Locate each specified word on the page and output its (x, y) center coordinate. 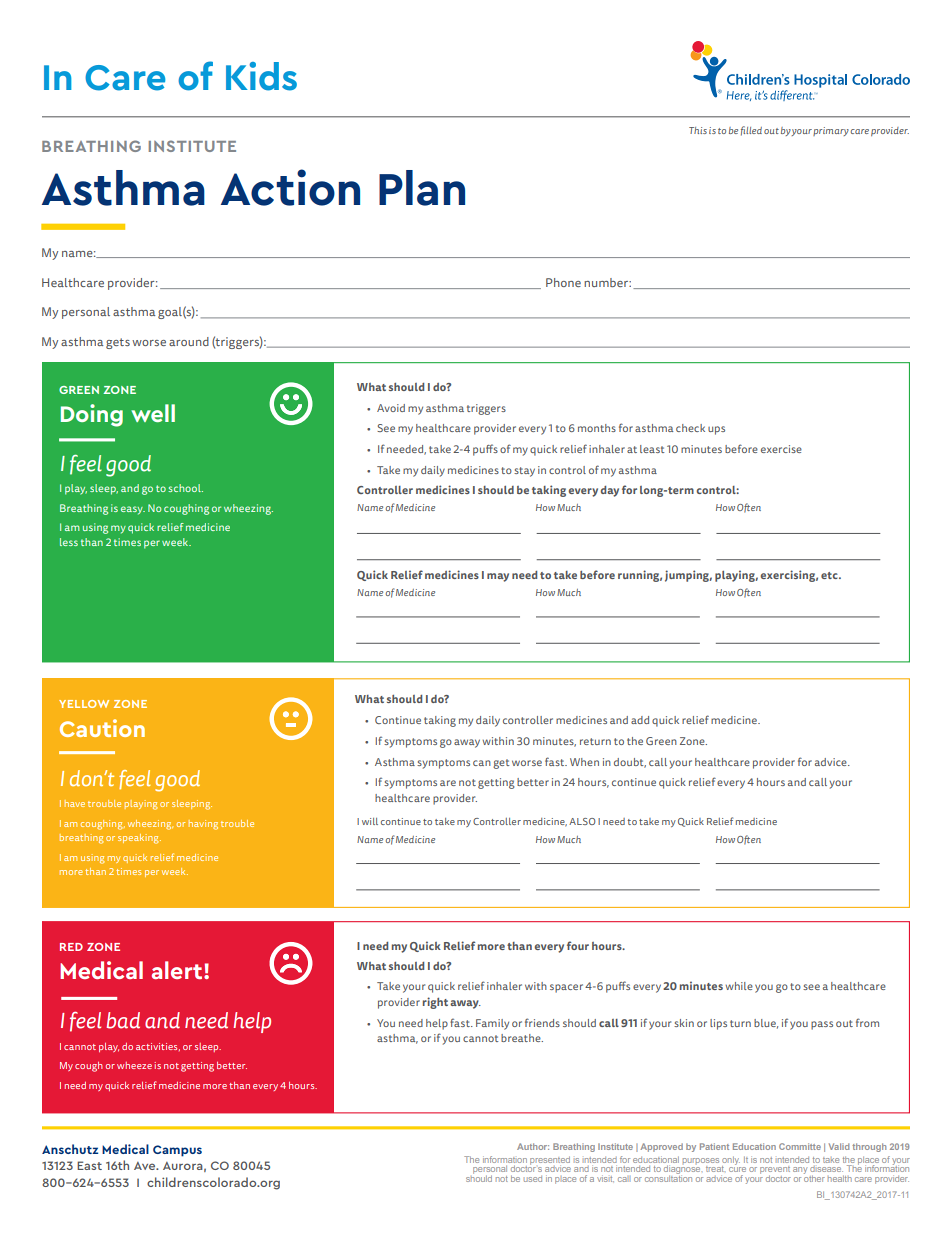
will (370, 821)
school (185, 488)
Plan (422, 188)
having (203, 825)
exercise (781, 449)
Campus (177, 1151)
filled (751, 131)
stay (524, 472)
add (640, 720)
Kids (261, 76)
